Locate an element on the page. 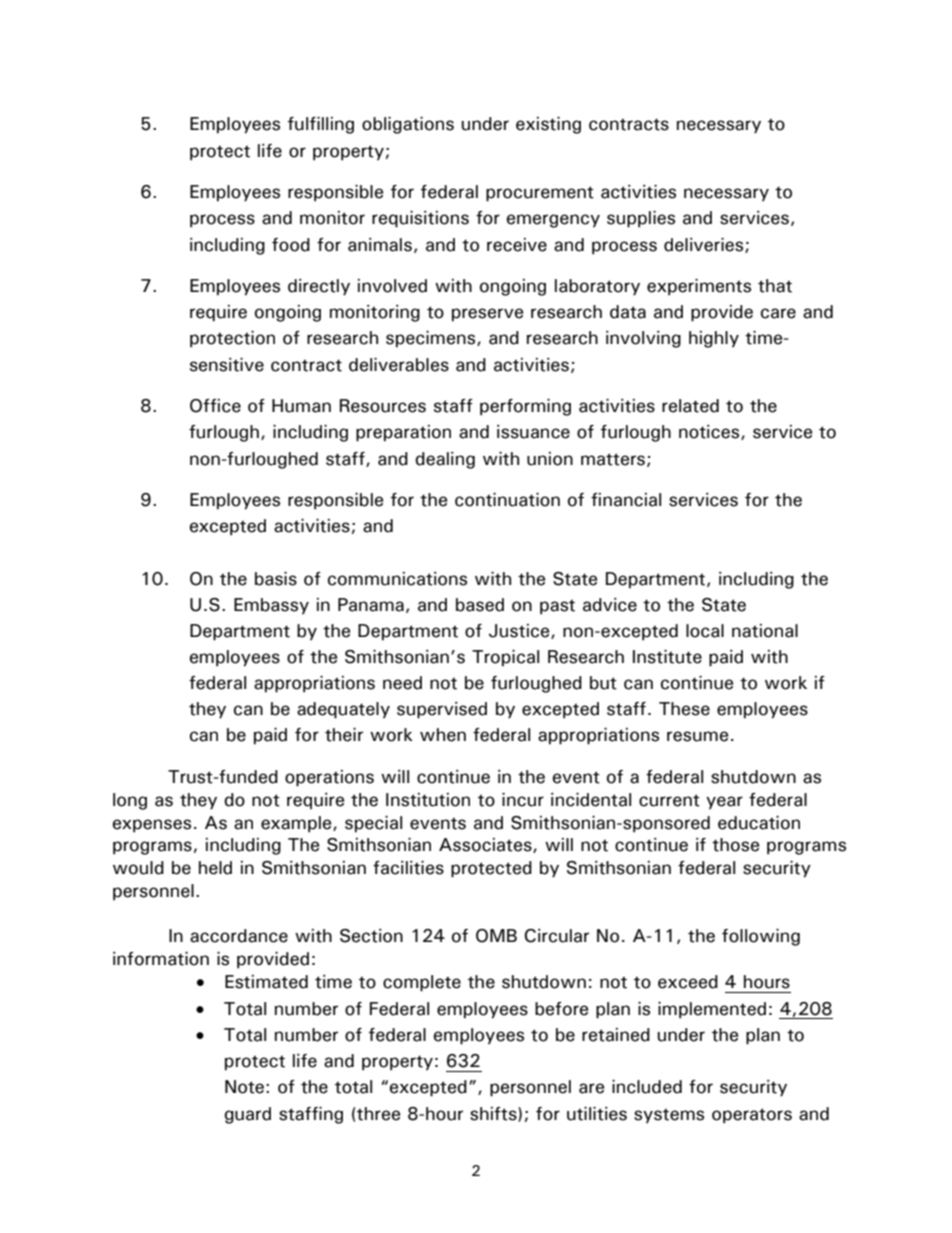 Image resolution: width=952 pixels, height=1233 pixels. held is located at coordinates (215, 868).
